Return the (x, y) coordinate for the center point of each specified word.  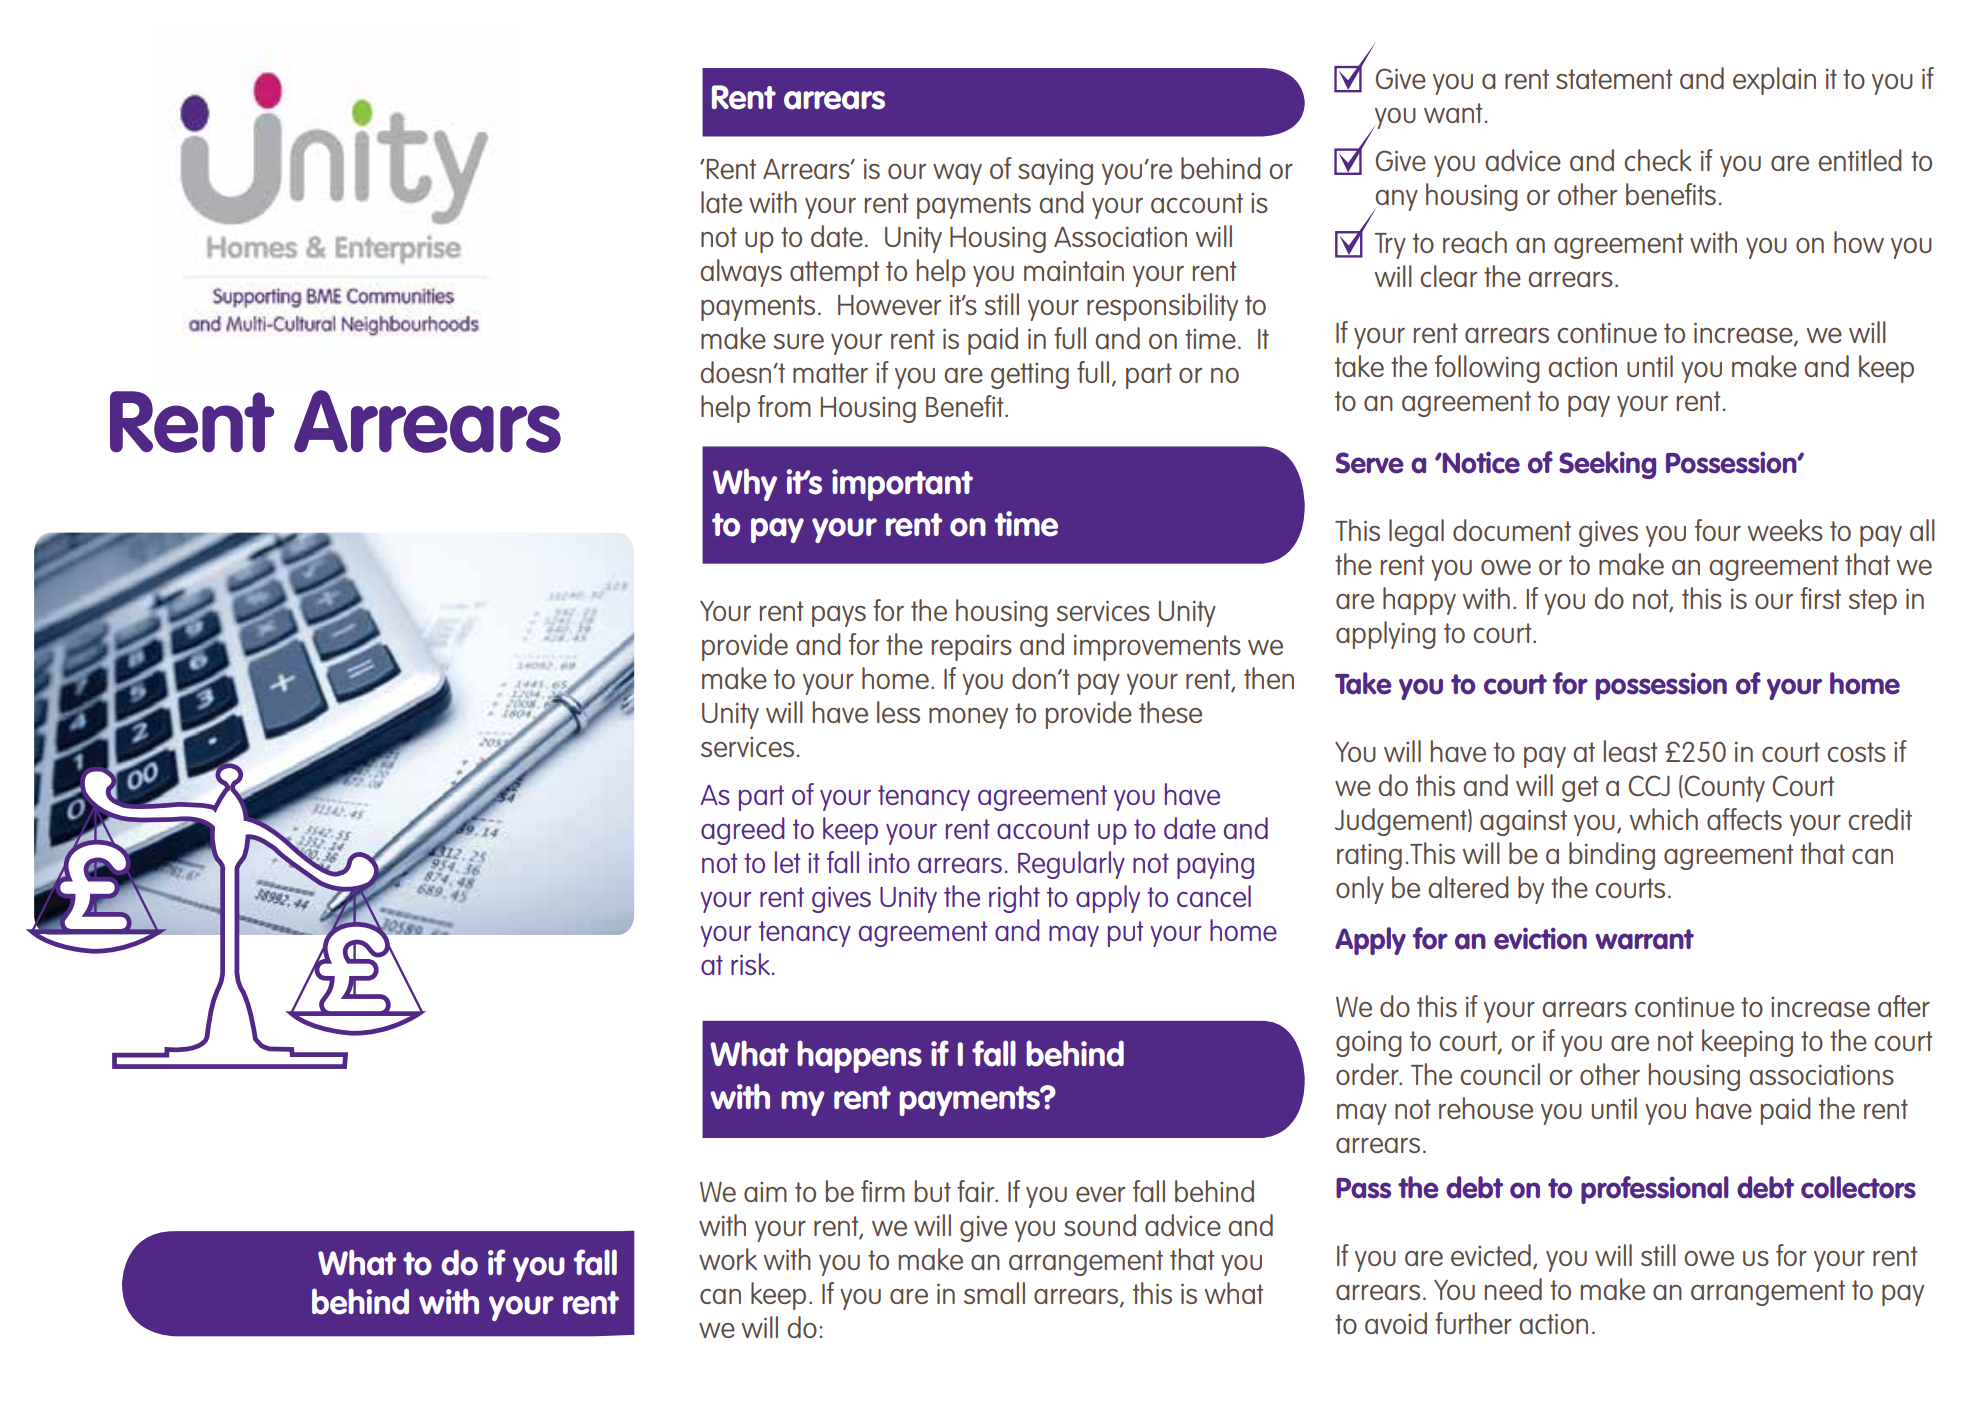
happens (859, 1056)
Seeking (1607, 465)
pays (839, 616)
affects (1744, 819)
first (1820, 598)
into (889, 863)
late (721, 202)
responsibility (1162, 307)
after (1904, 1006)
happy (1419, 601)
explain (1774, 81)
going (1369, 1044)
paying (1215, 866)
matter (830, 373)
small (994, 1293)
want (1453, 113)
